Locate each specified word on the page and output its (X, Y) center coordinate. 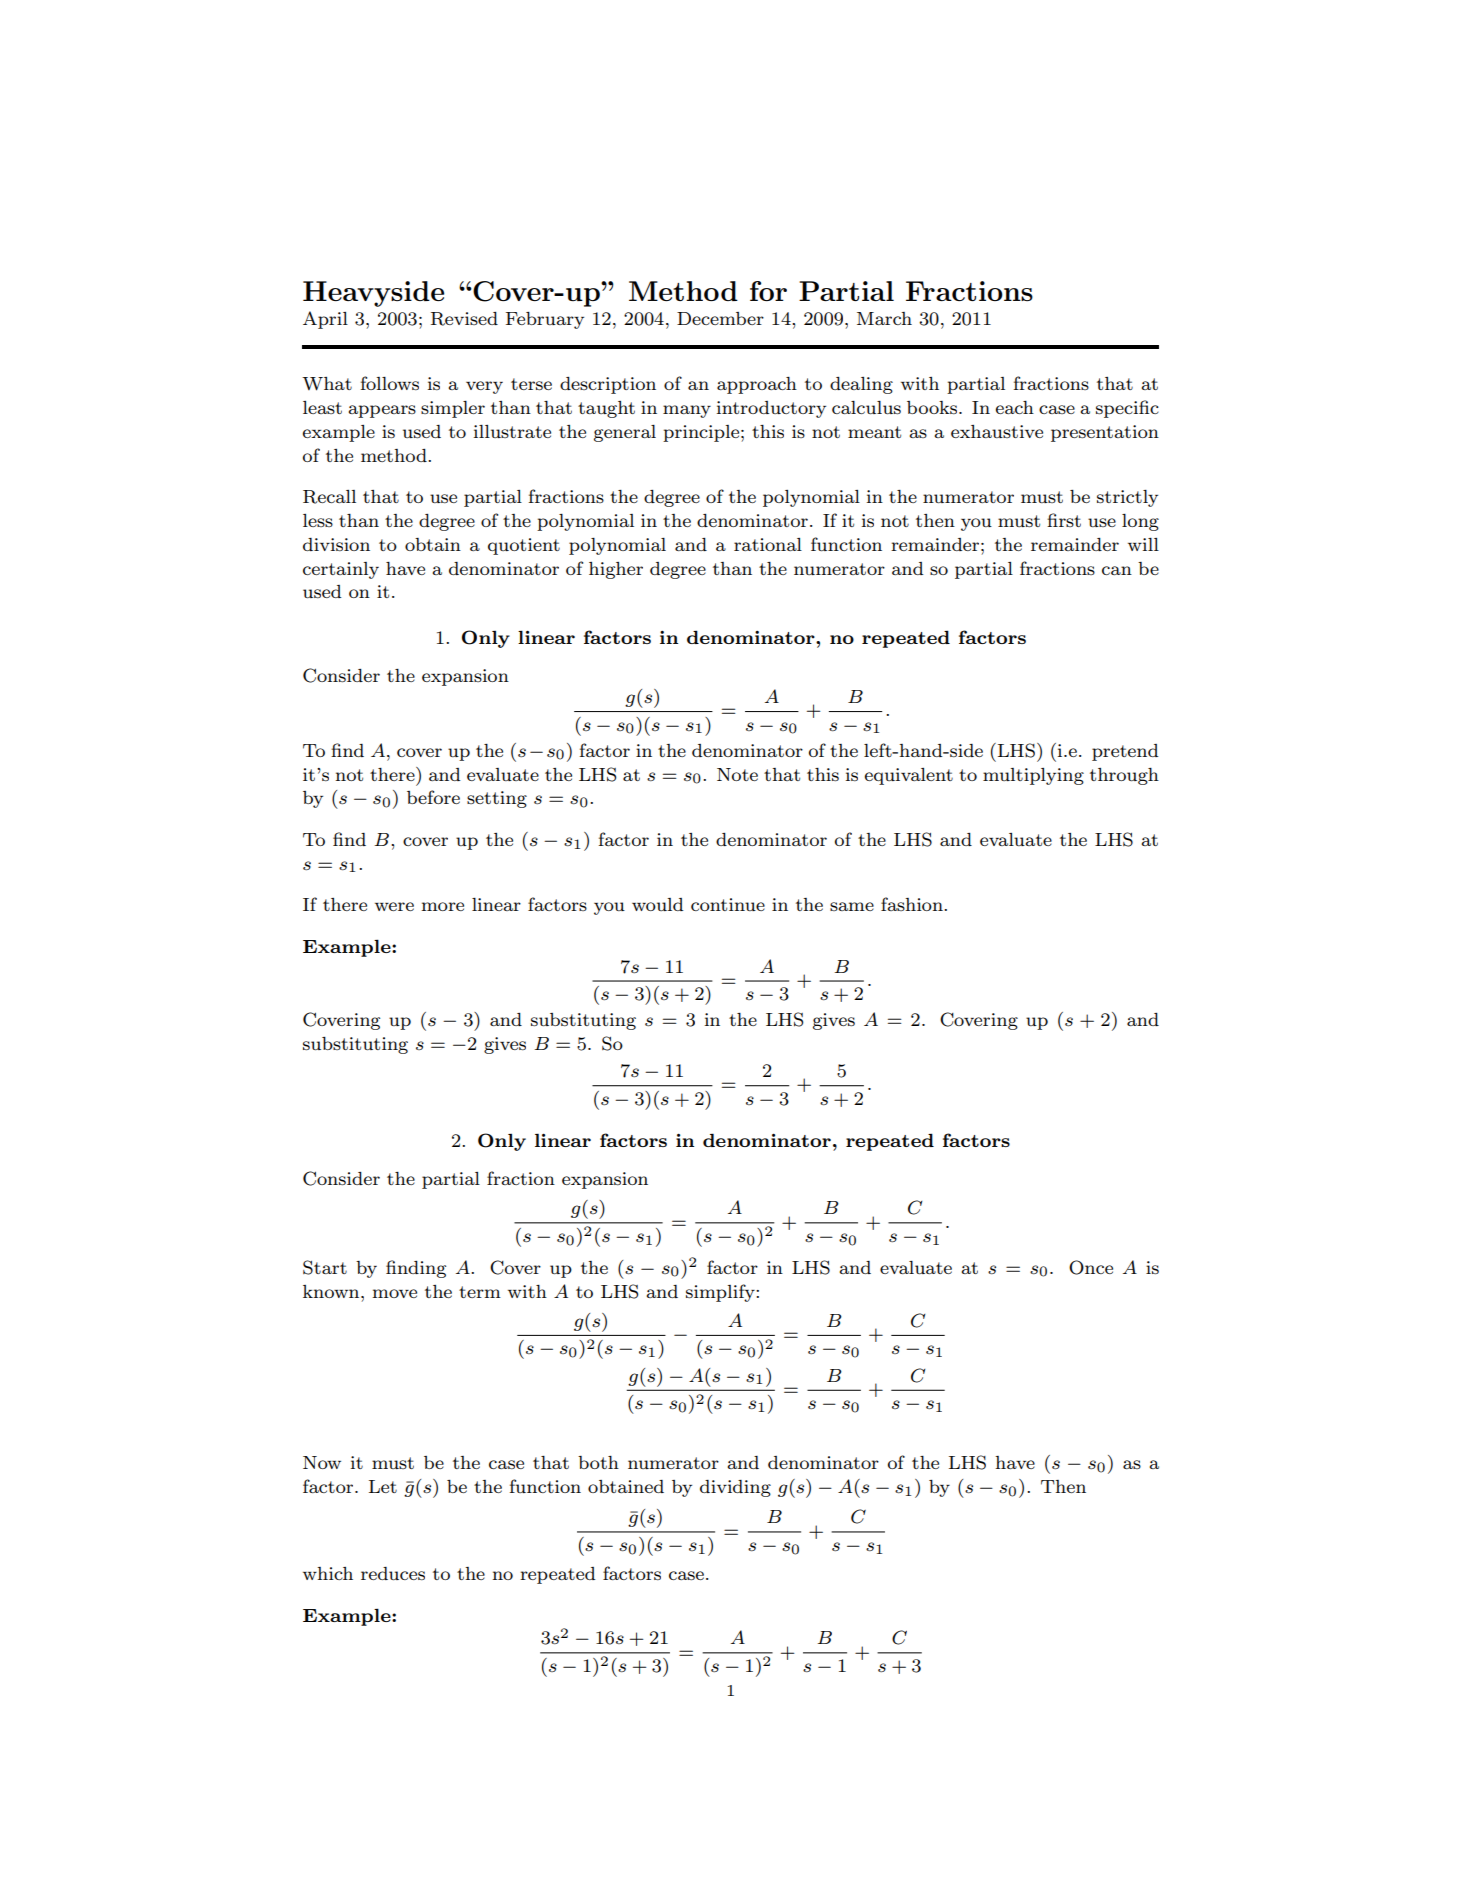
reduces (393, 1573)
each (1015, 407)
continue (728, 904)
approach (757, 385)
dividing (735, 1488)
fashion (913, 904)
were (394, 906)
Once (1091, 1267)
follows (390, 383)
